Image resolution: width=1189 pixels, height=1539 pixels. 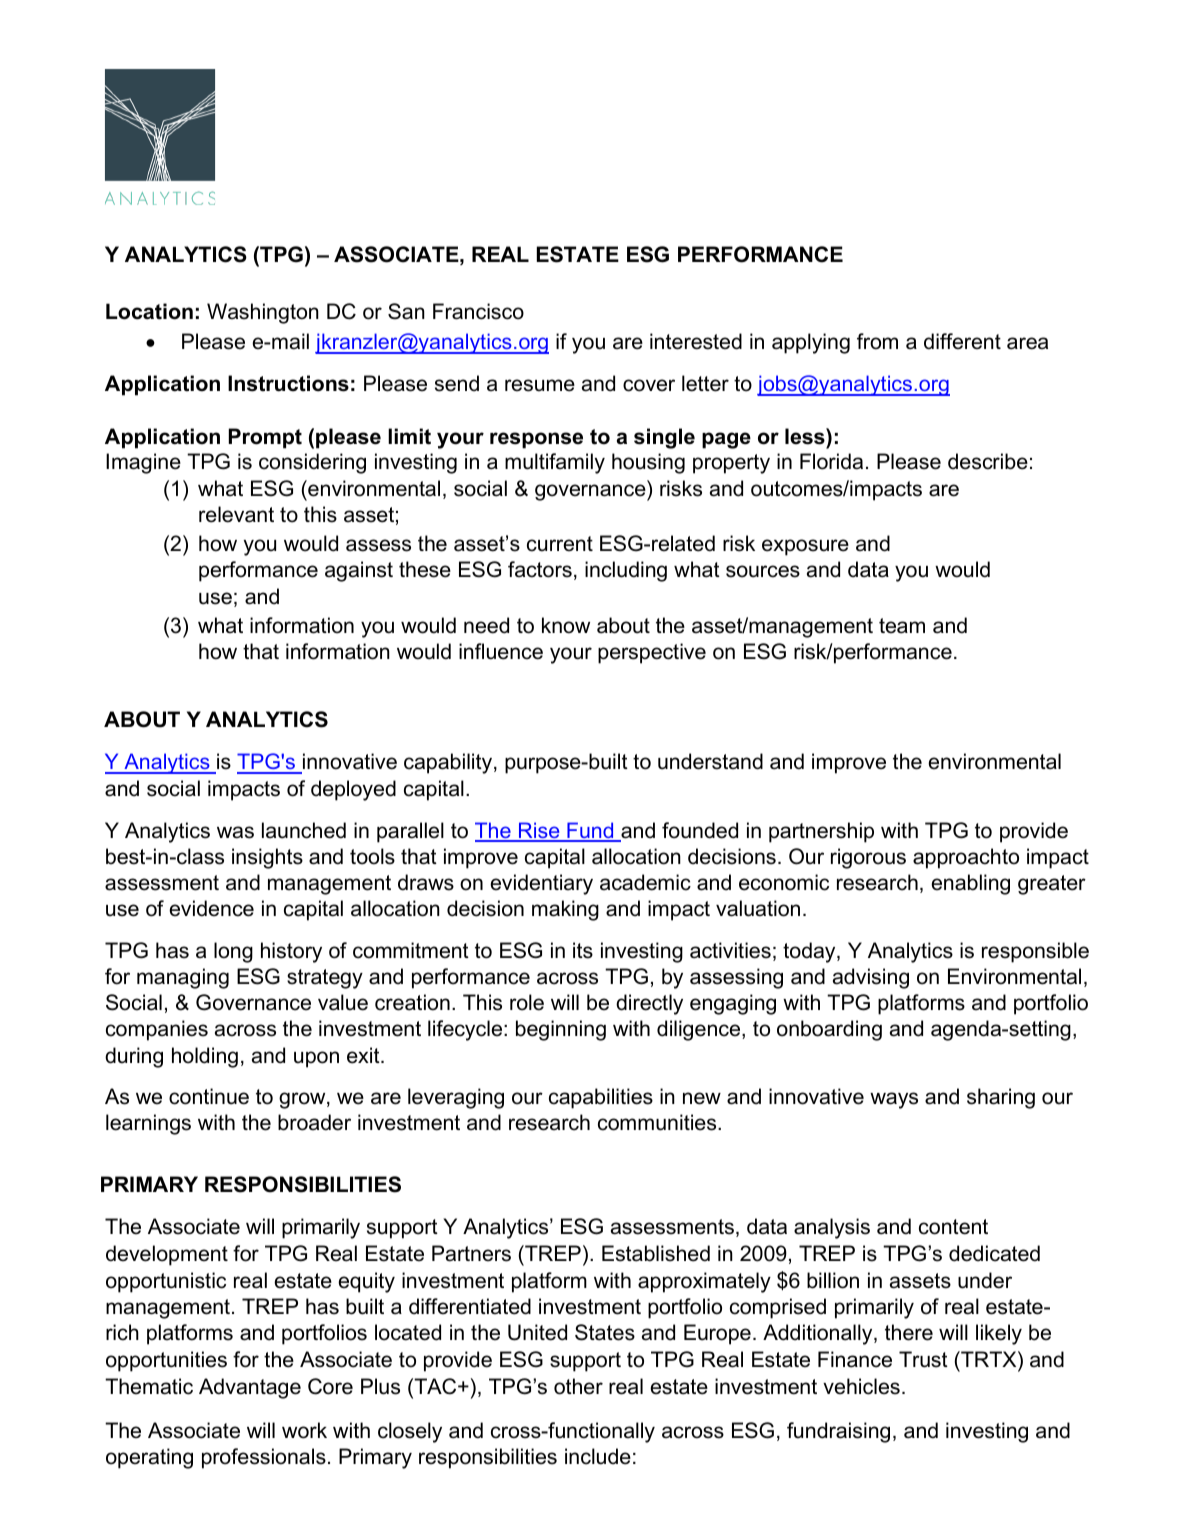 What do you see at coordinates (894, 1100) in the screenshot?
I see `ways` at bounding box center [894, 1100].
